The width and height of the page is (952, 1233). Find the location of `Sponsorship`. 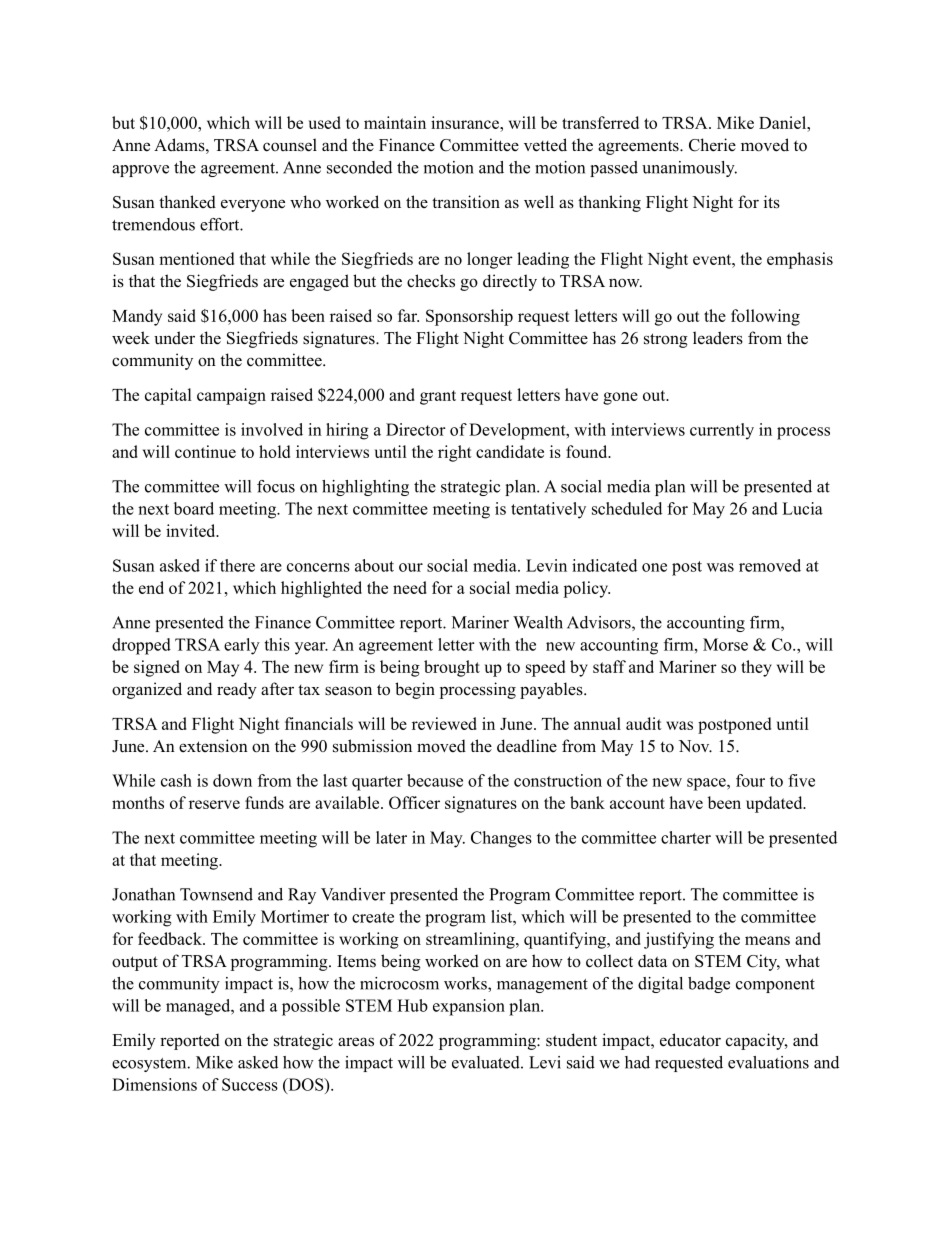

Sponsorship is located at coordinates (469, 317).
